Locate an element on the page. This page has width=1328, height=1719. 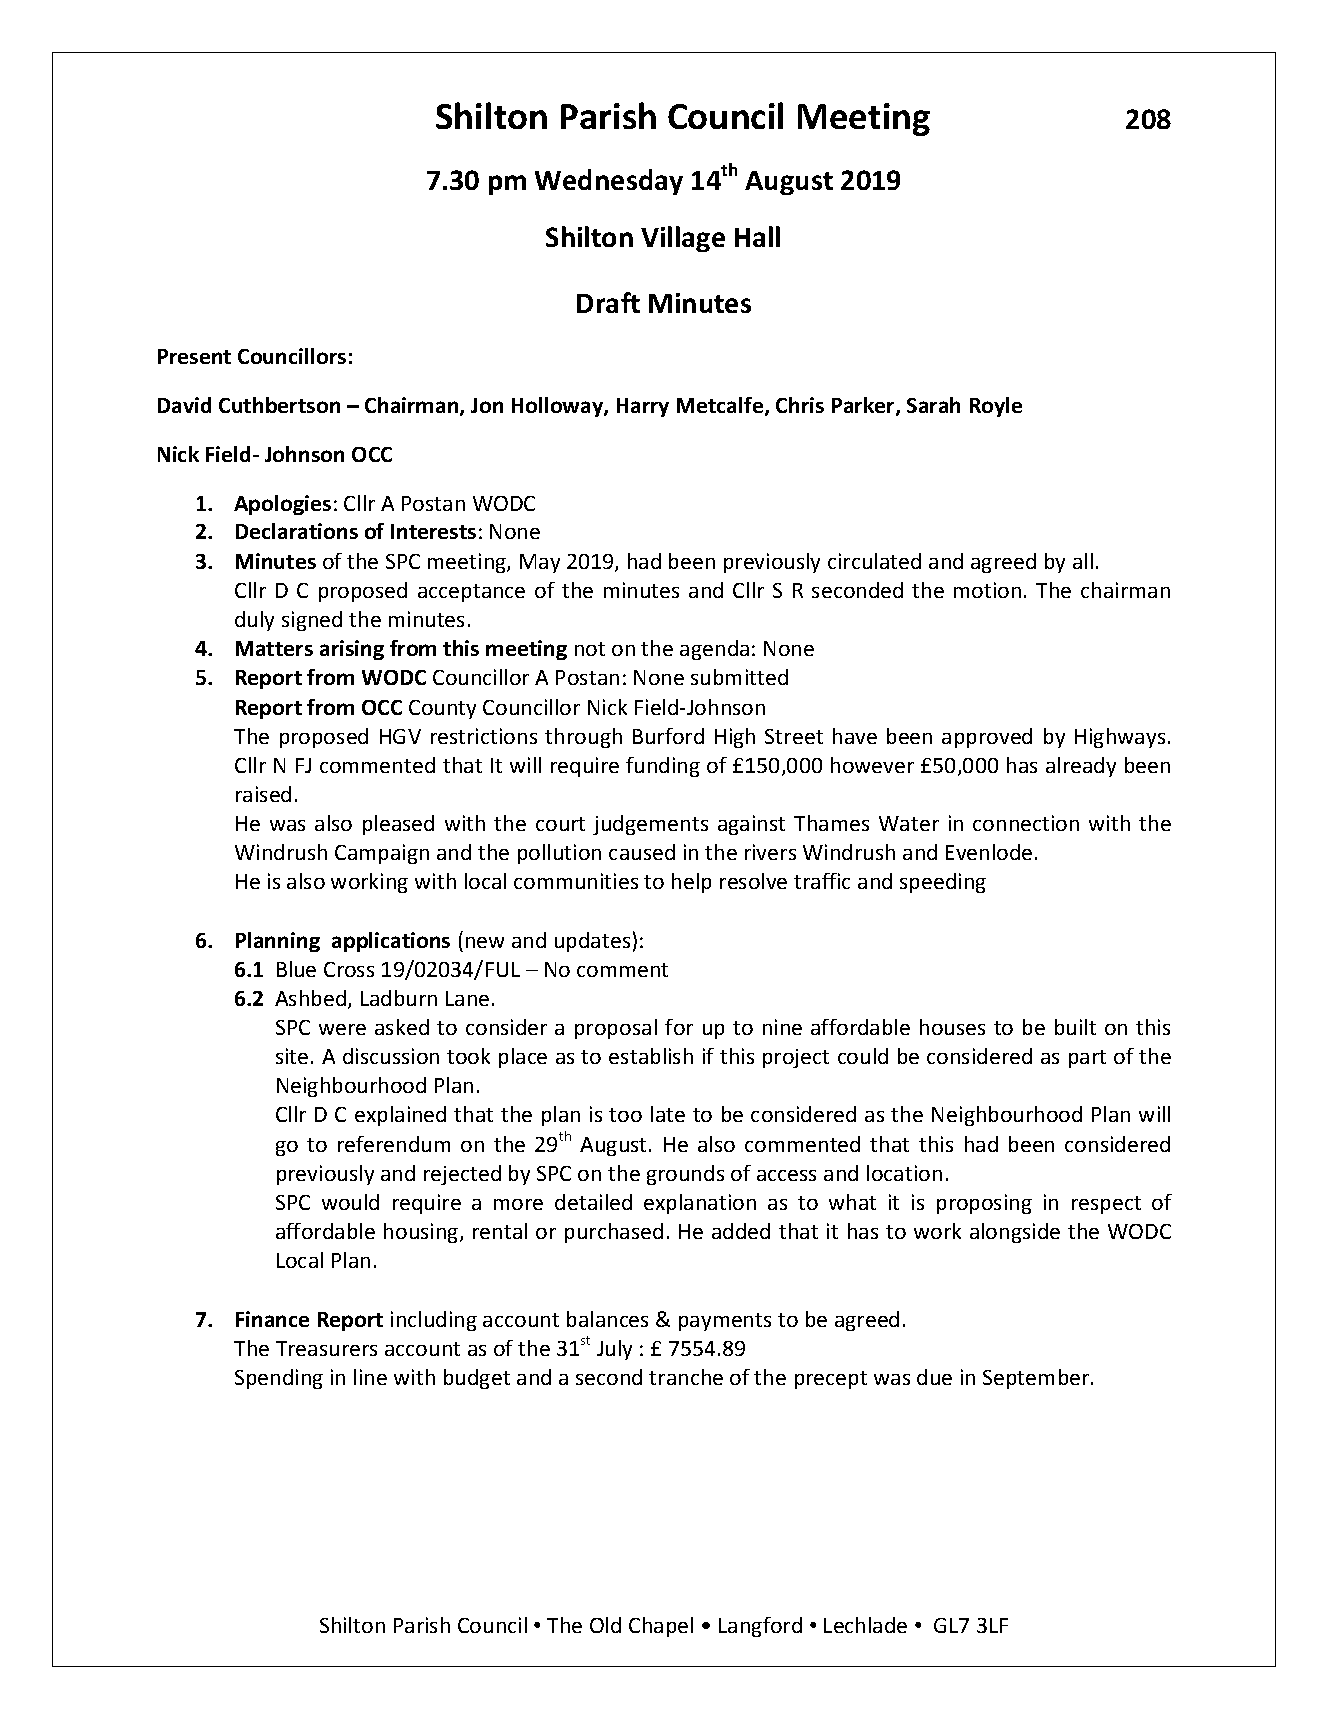
approved is located at coordinates (987, 738).
